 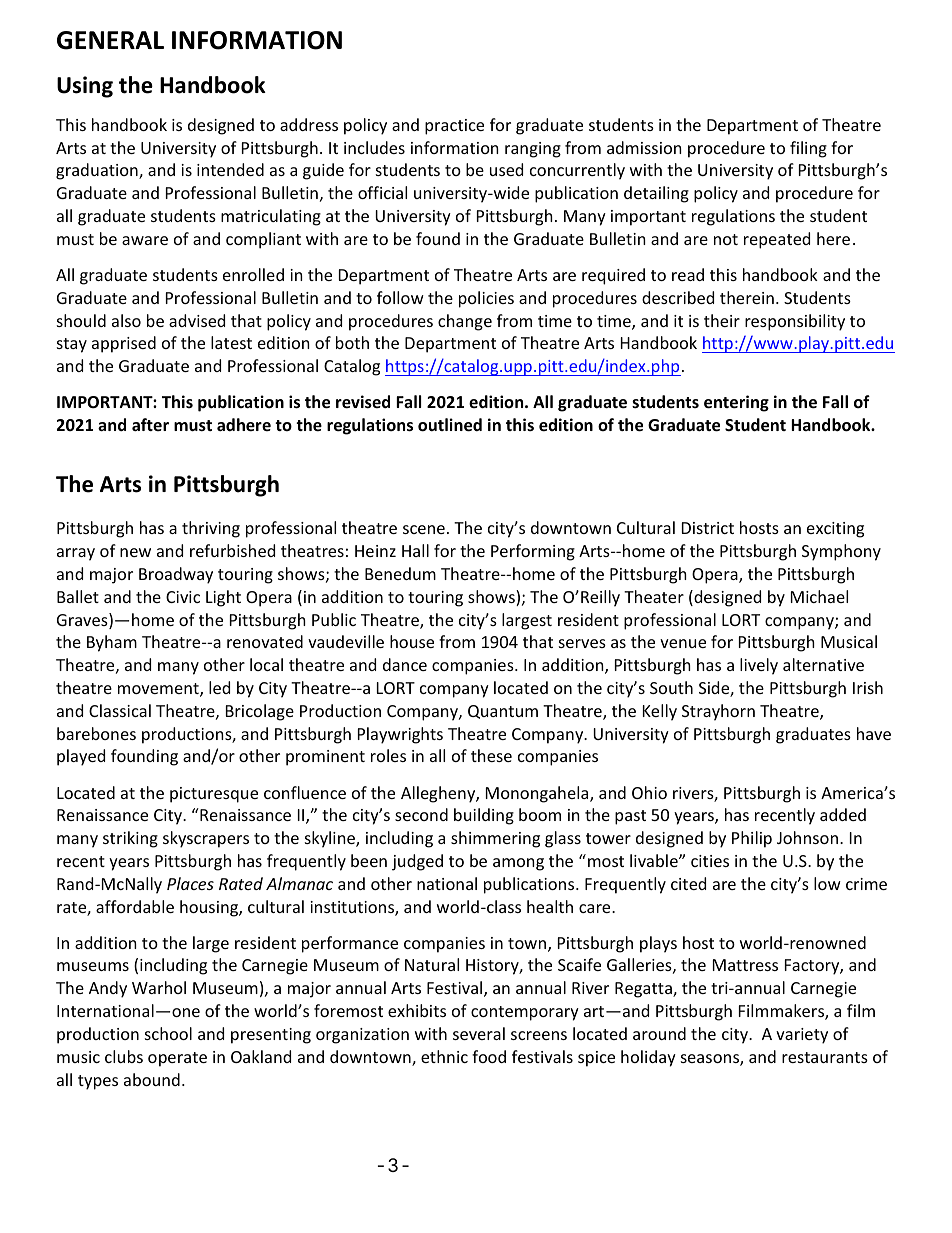 I want to click on Symphony, so click(x=841, y=552).
